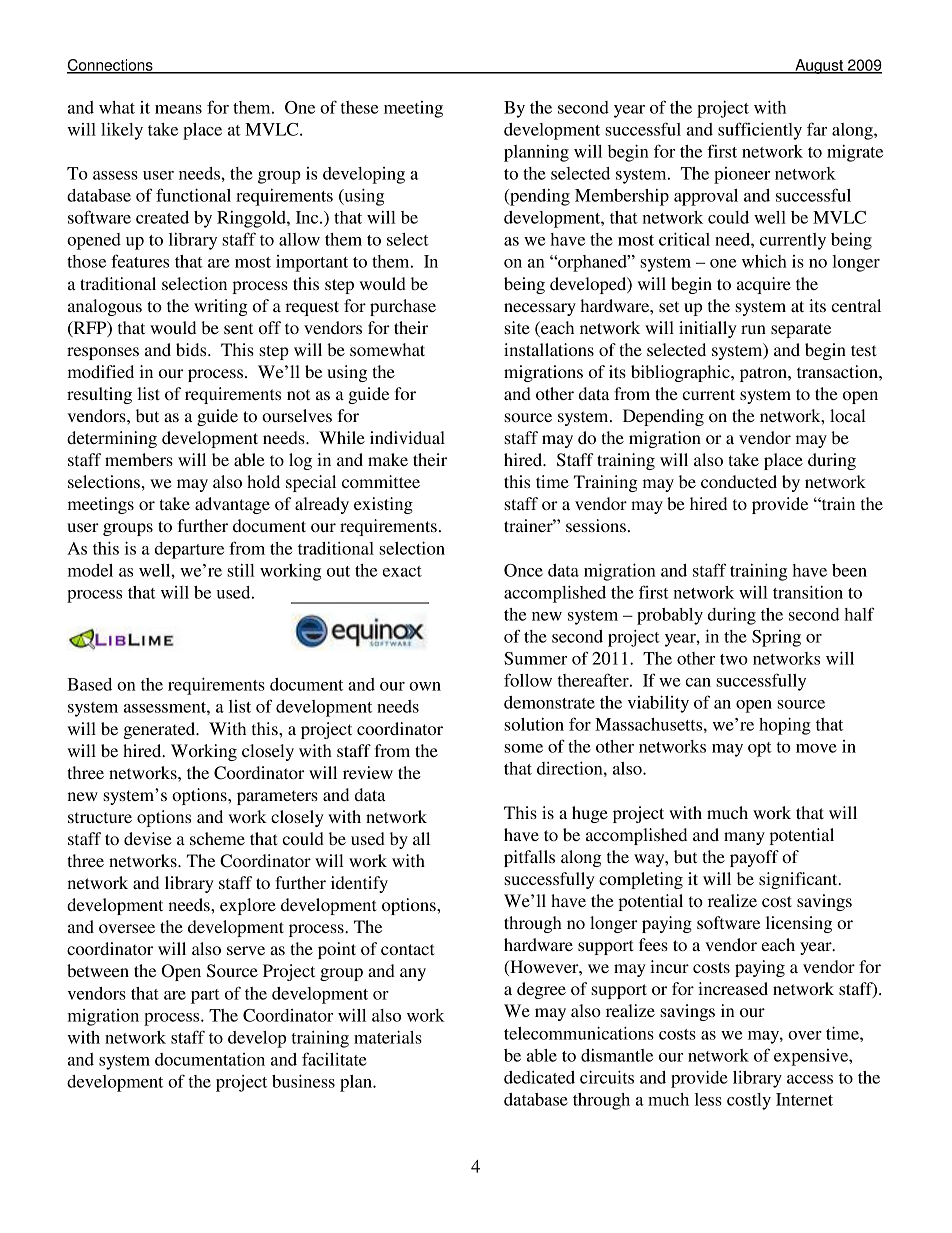 This document has height=1233, width=952. What do you see at coordinates (760, 131) in the document?
I see `sufficiently` at bounding box center [760, 131].
